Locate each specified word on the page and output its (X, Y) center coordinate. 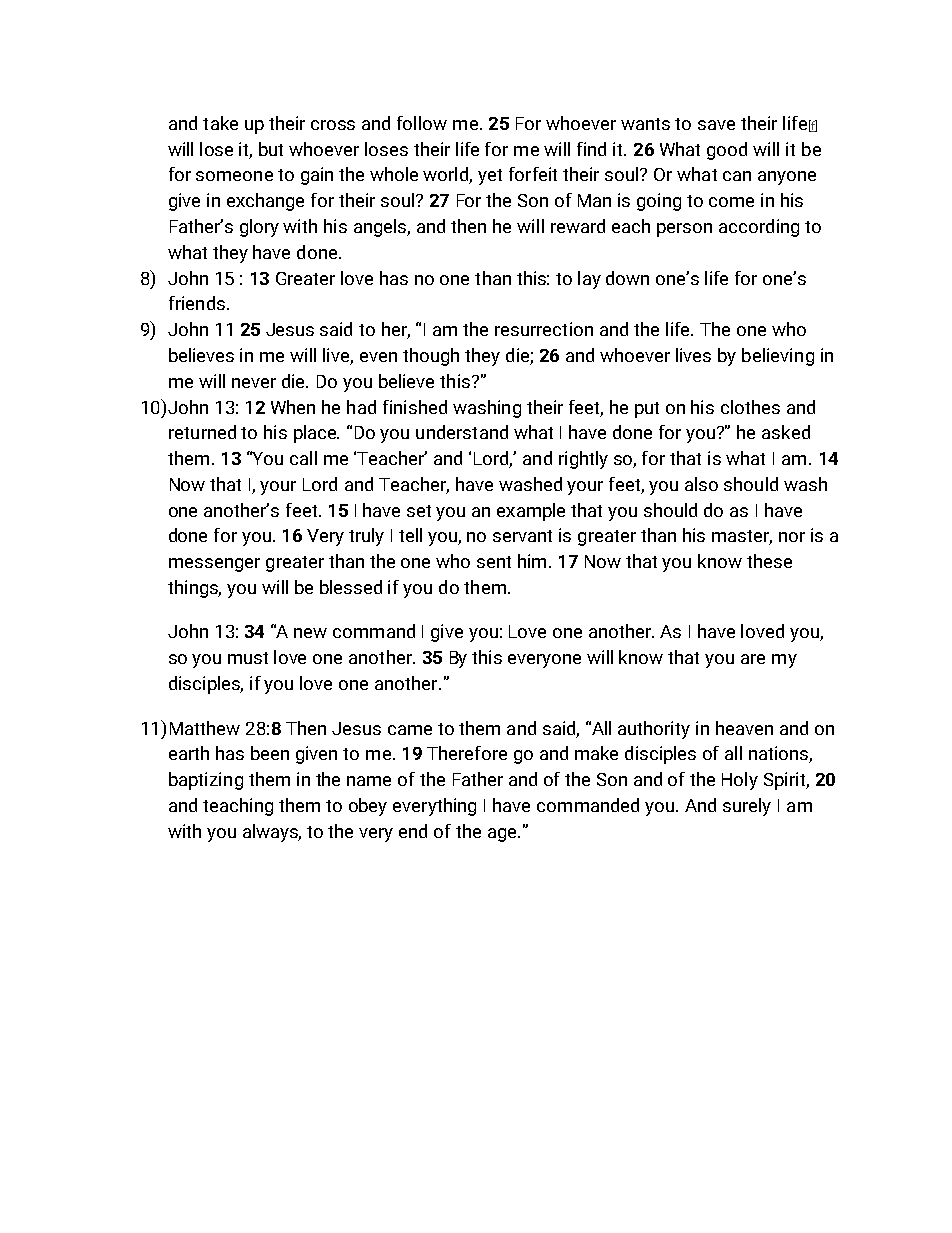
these (769, 561)
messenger (214, 565)
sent (494, 562)
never (254, 383)
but (271, 149)
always (272, 833)
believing (778, 357)
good (727, 151)
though (431, 357)
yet (490, 177)
